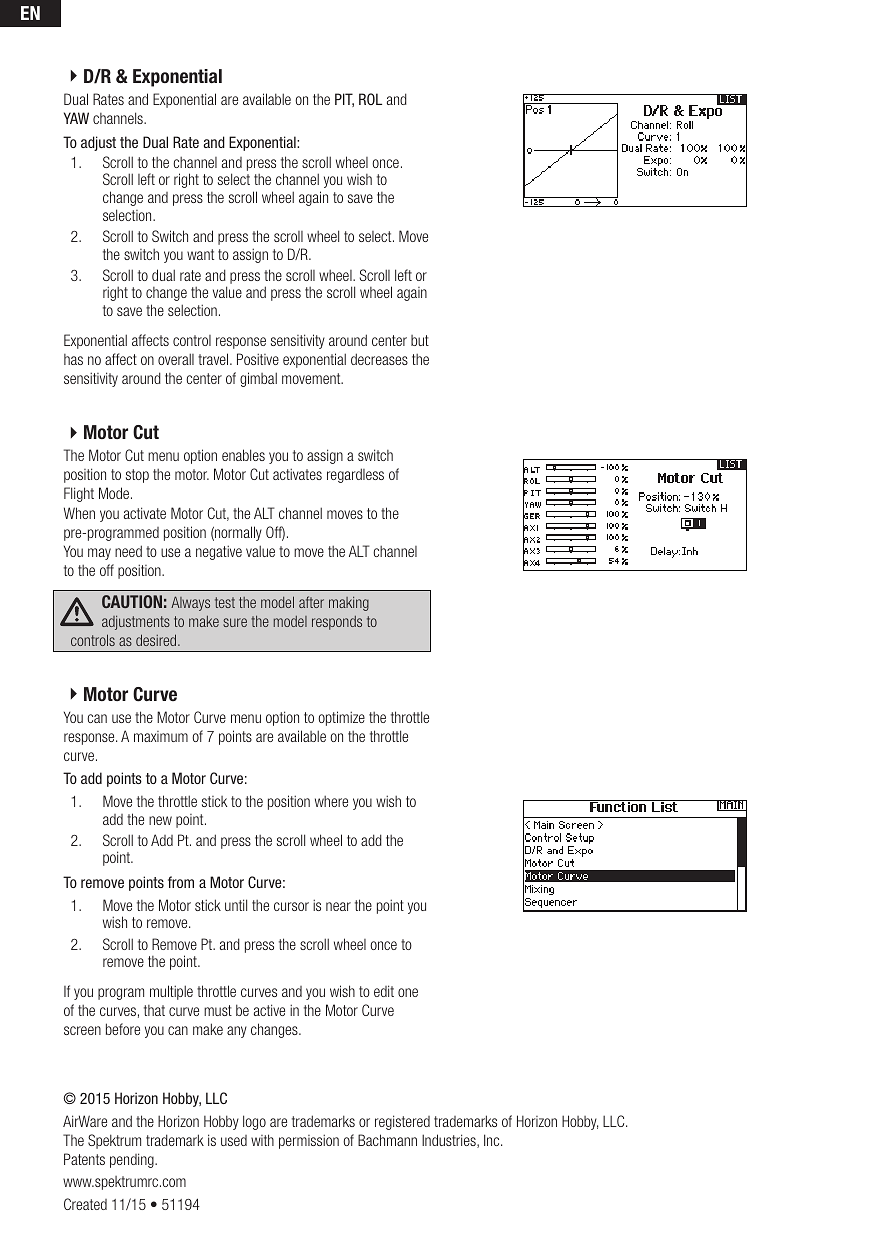 The image size is (882, 1252). I want to click on has, so click(73, 359).
